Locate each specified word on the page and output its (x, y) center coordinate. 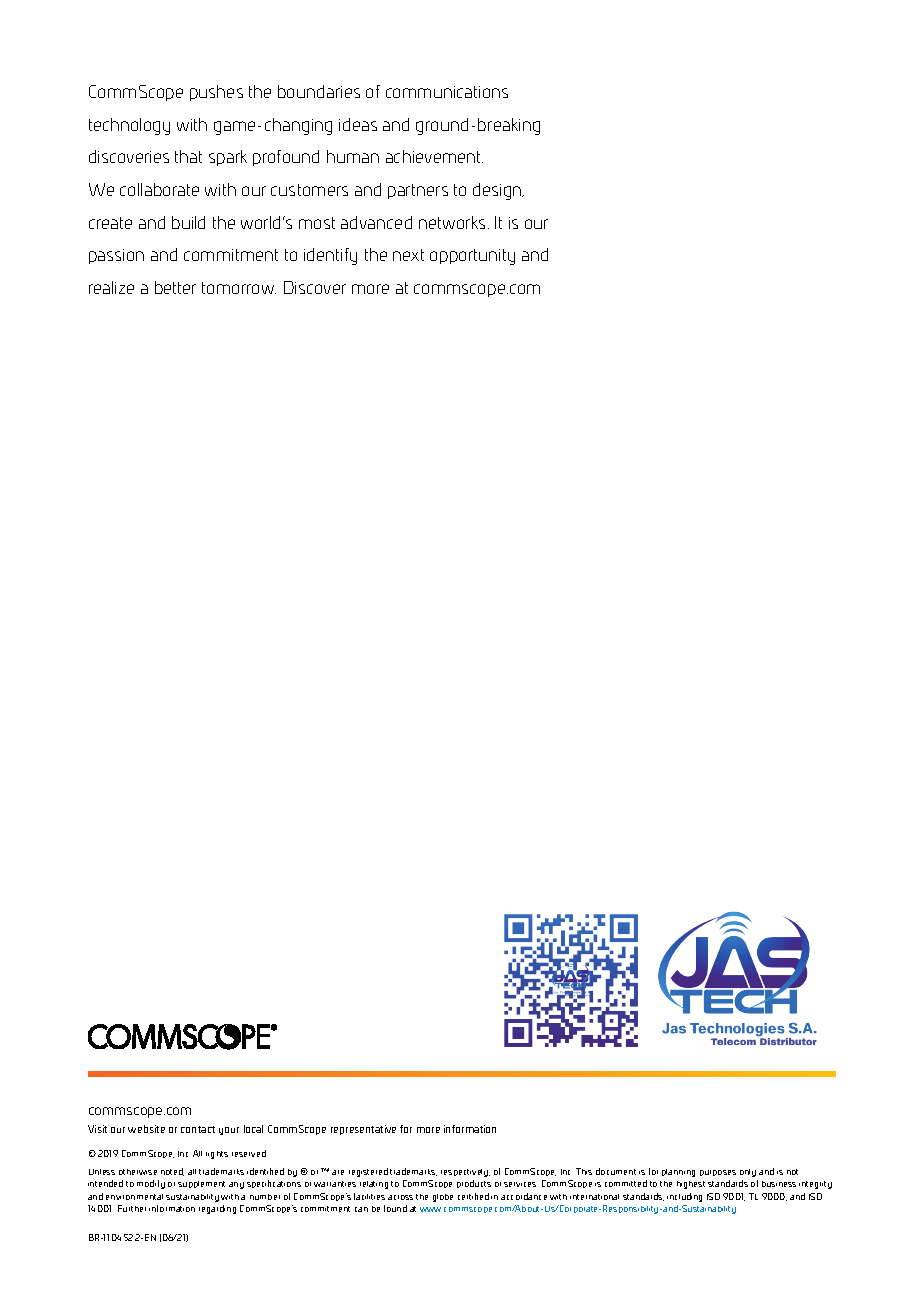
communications (447, 92)
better (175, 287)
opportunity (472, 257)
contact (198, 1129)
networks (454, 222)
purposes (718, 1173)
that (188, 156)
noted (172, 1172)
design (498, 191)
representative (363, 1130)
